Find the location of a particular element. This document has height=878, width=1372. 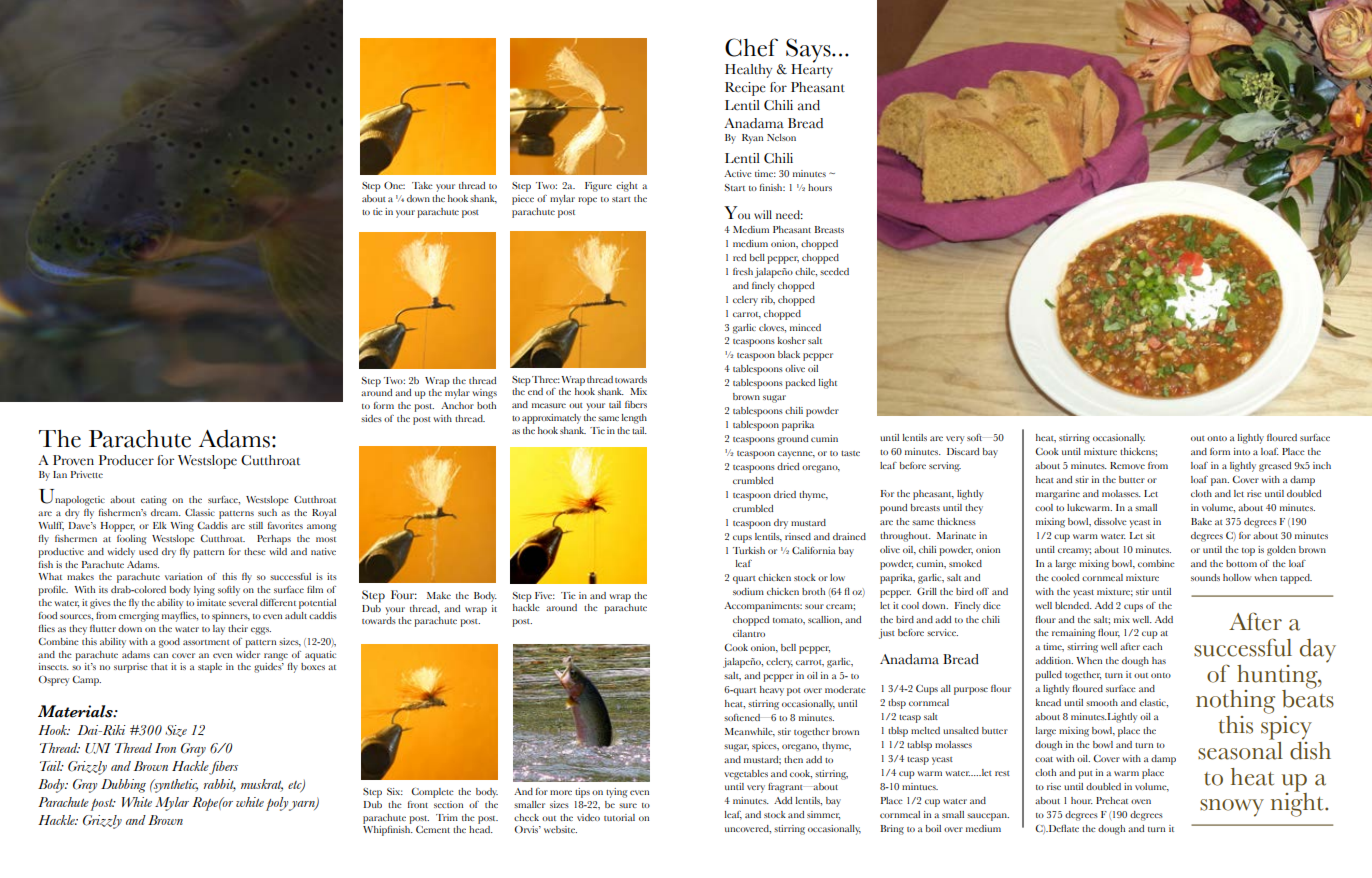

Take is located at coordinates (422, 185).
